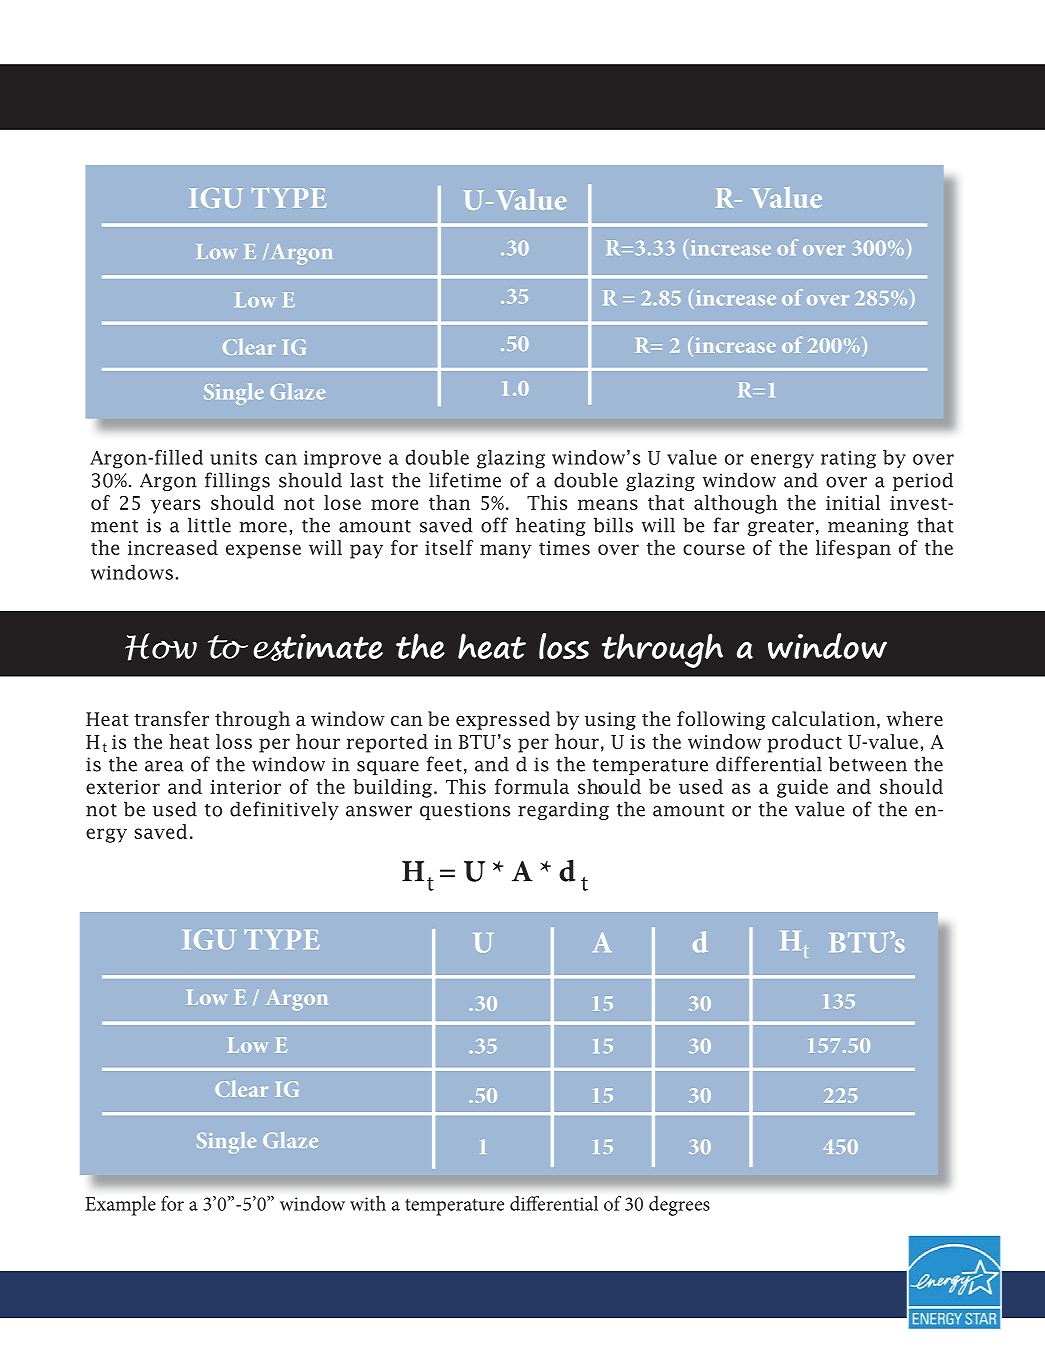 This screenshot has width=1045, height=1353. I want to click on Example, so click(120, 1206).
